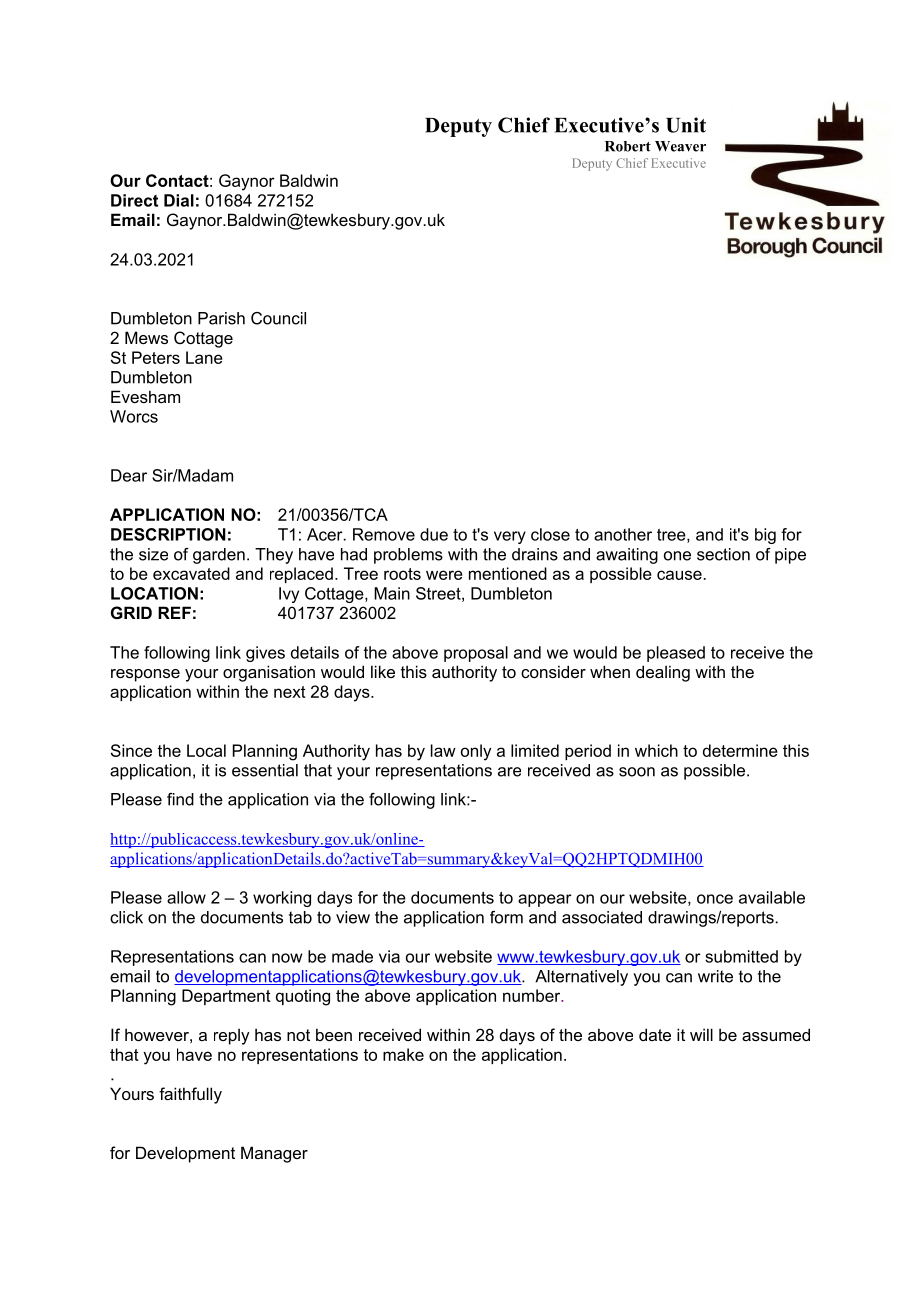 Image resolution: width=924 pixels, height=1308 pixels. I want to click on Robert, so click(628, 146).
